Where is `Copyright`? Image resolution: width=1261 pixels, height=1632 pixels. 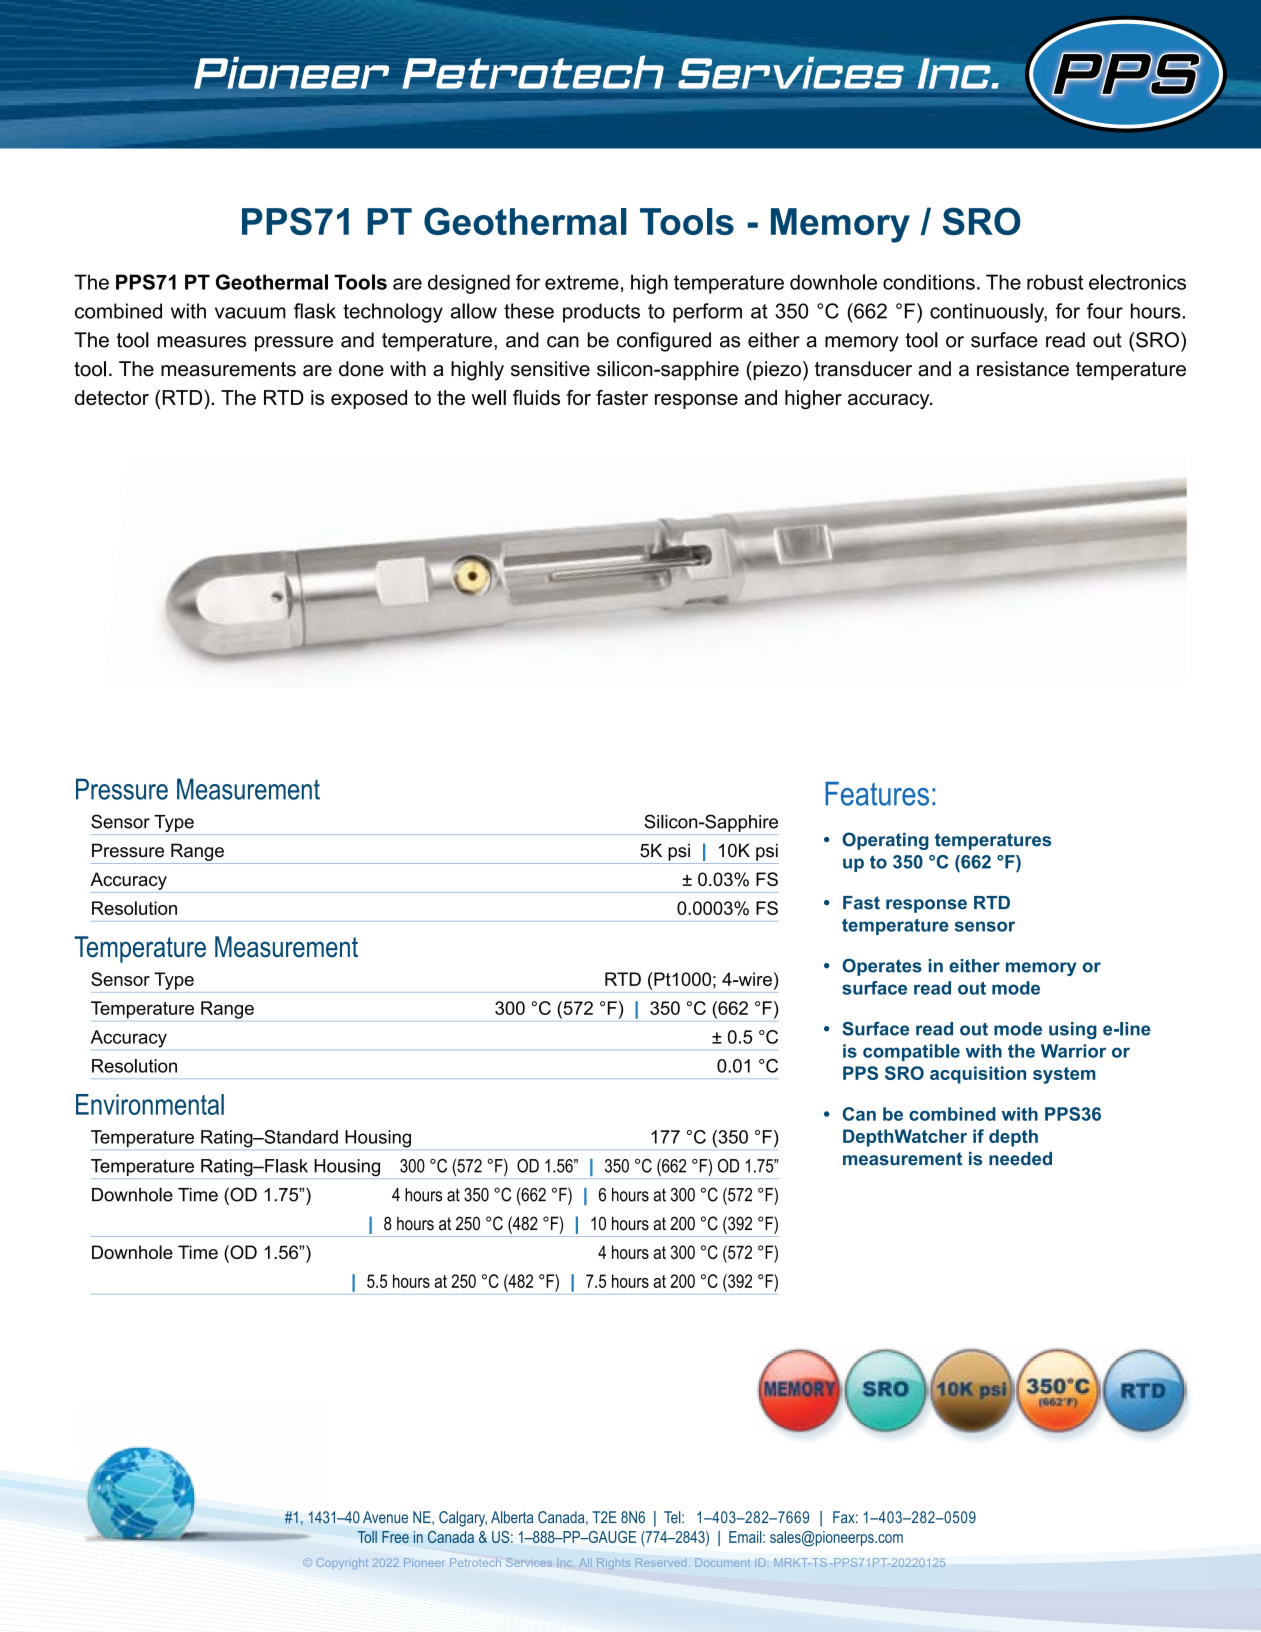
Copyright is located at coordinates (342, 1563).
